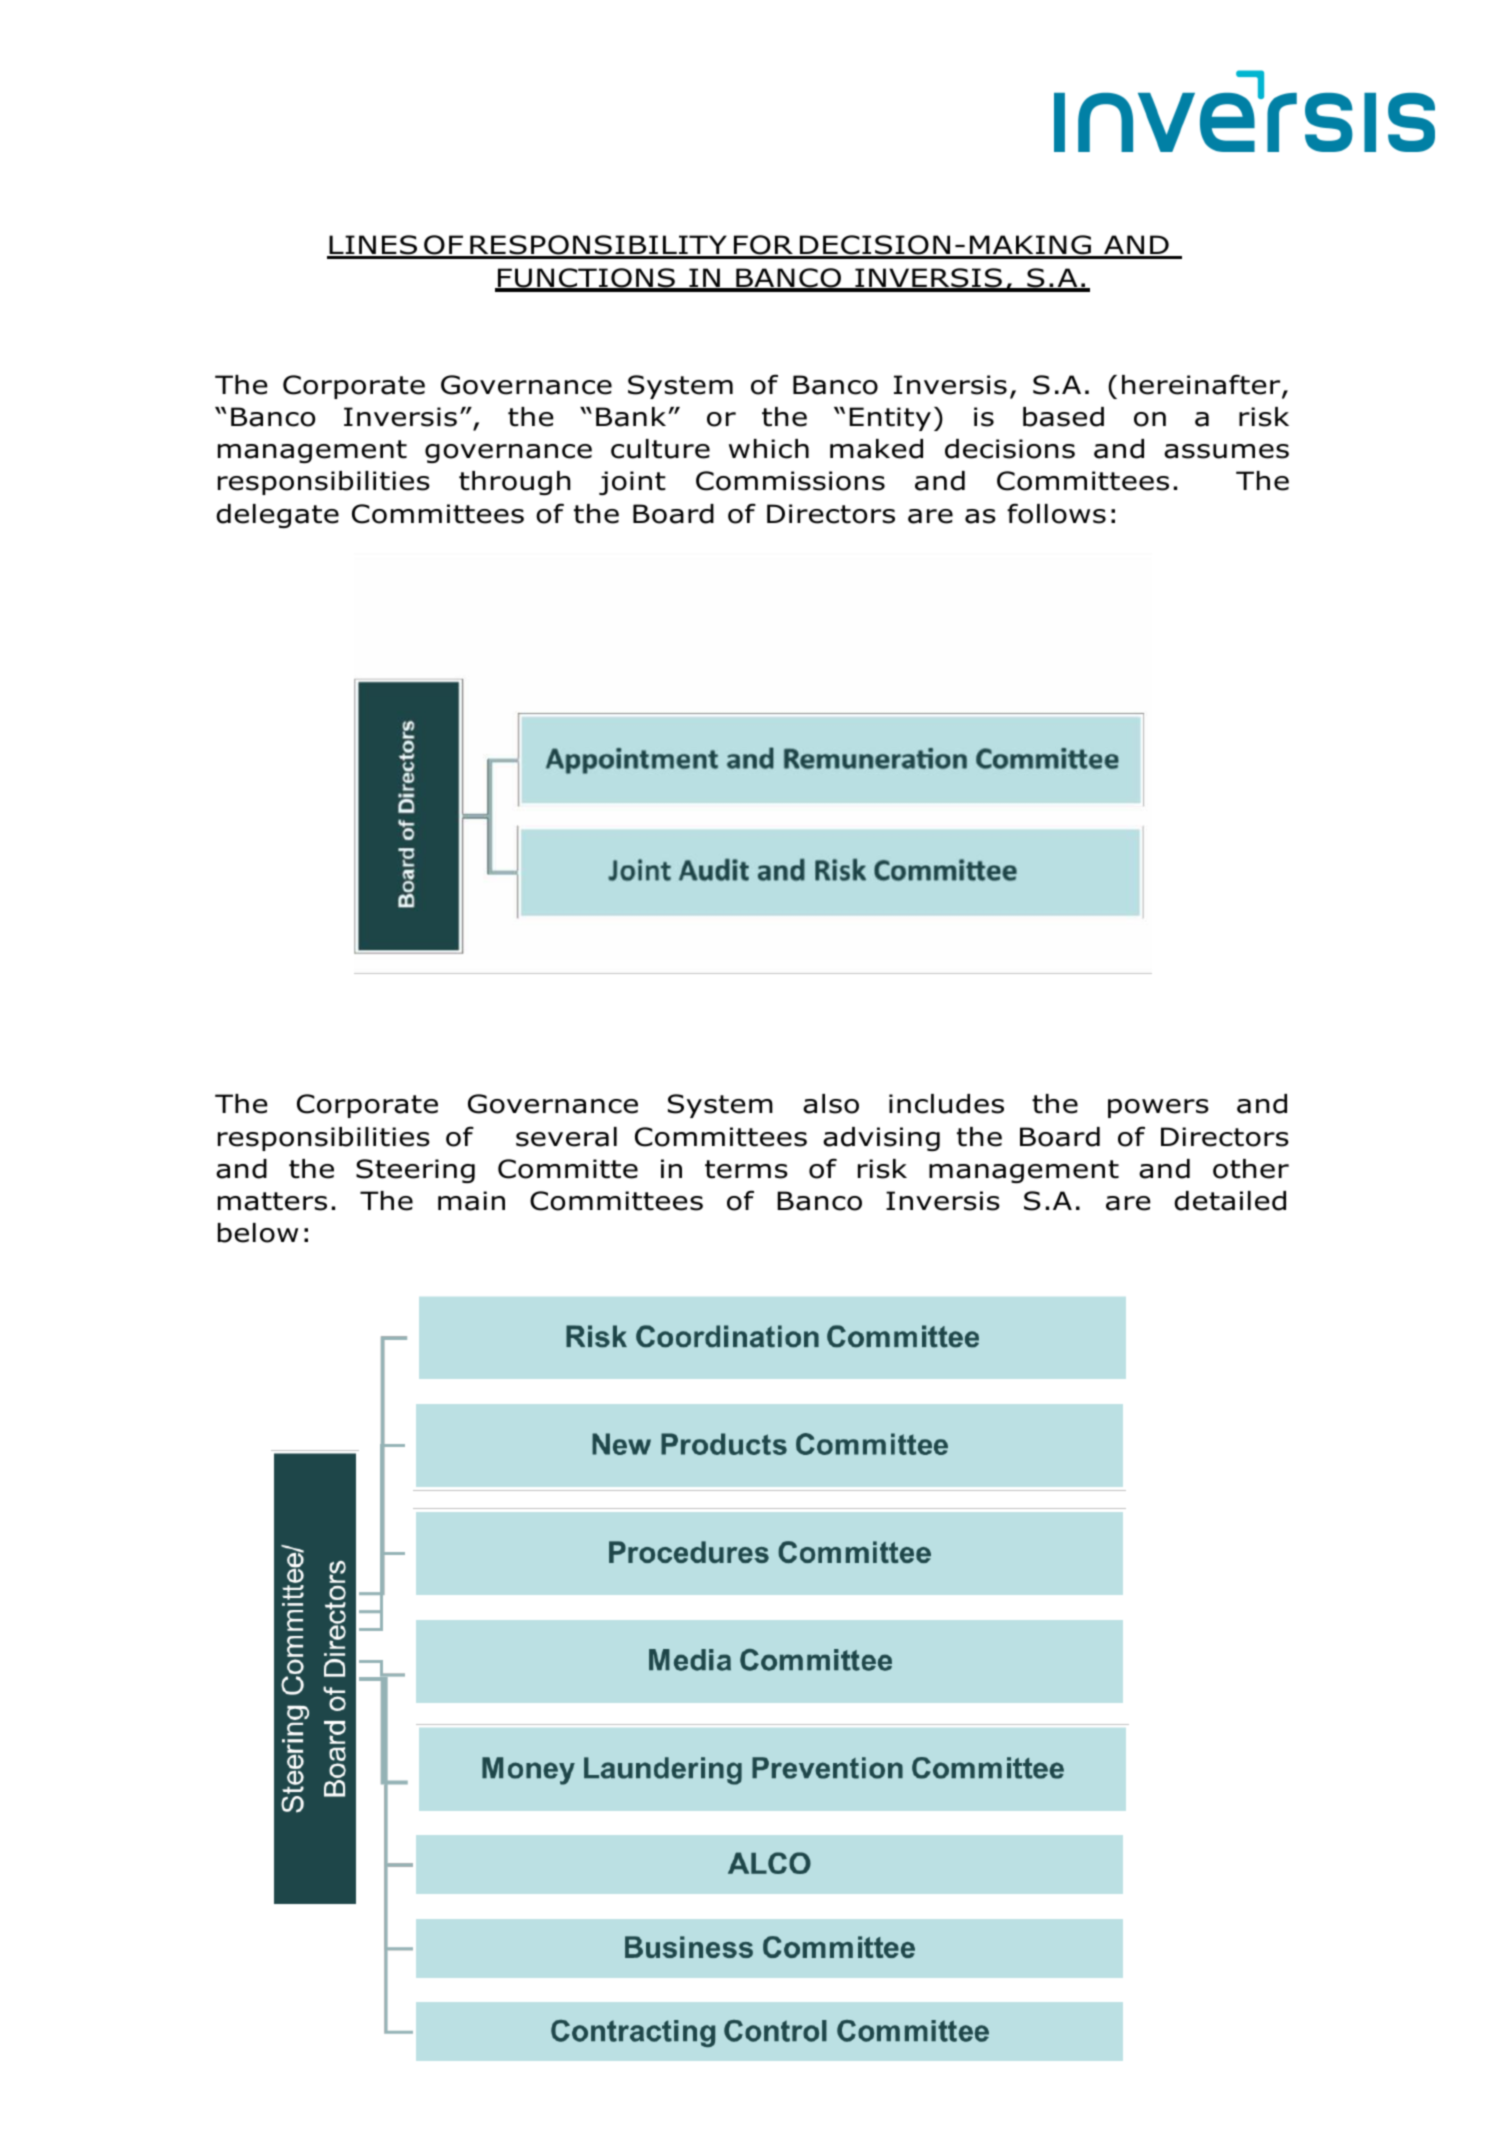 This document has height=2129, width=1503. Describe the element at coordinates (769, 449) in the document. I see `which` at that location.
